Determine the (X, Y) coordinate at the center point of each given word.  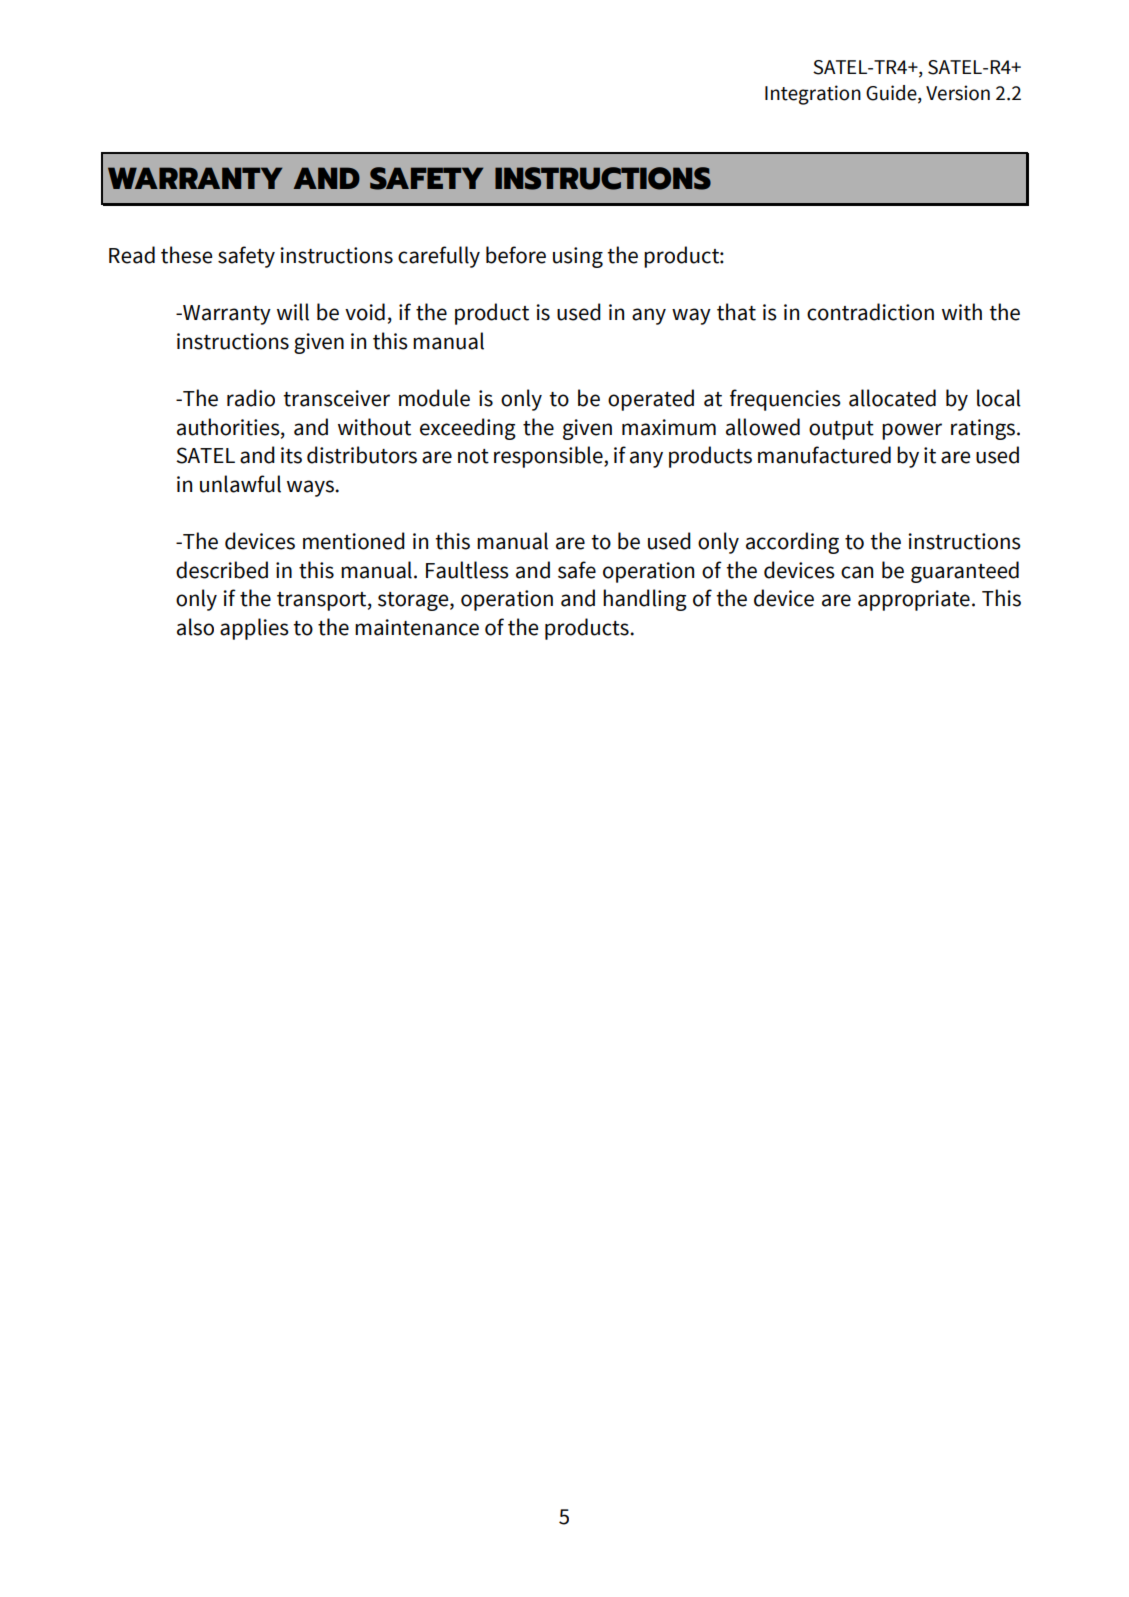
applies (254, 629)
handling (645, 600)
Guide (892, 94)
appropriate (914, 600)
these (186, 255)
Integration (813, 95)
